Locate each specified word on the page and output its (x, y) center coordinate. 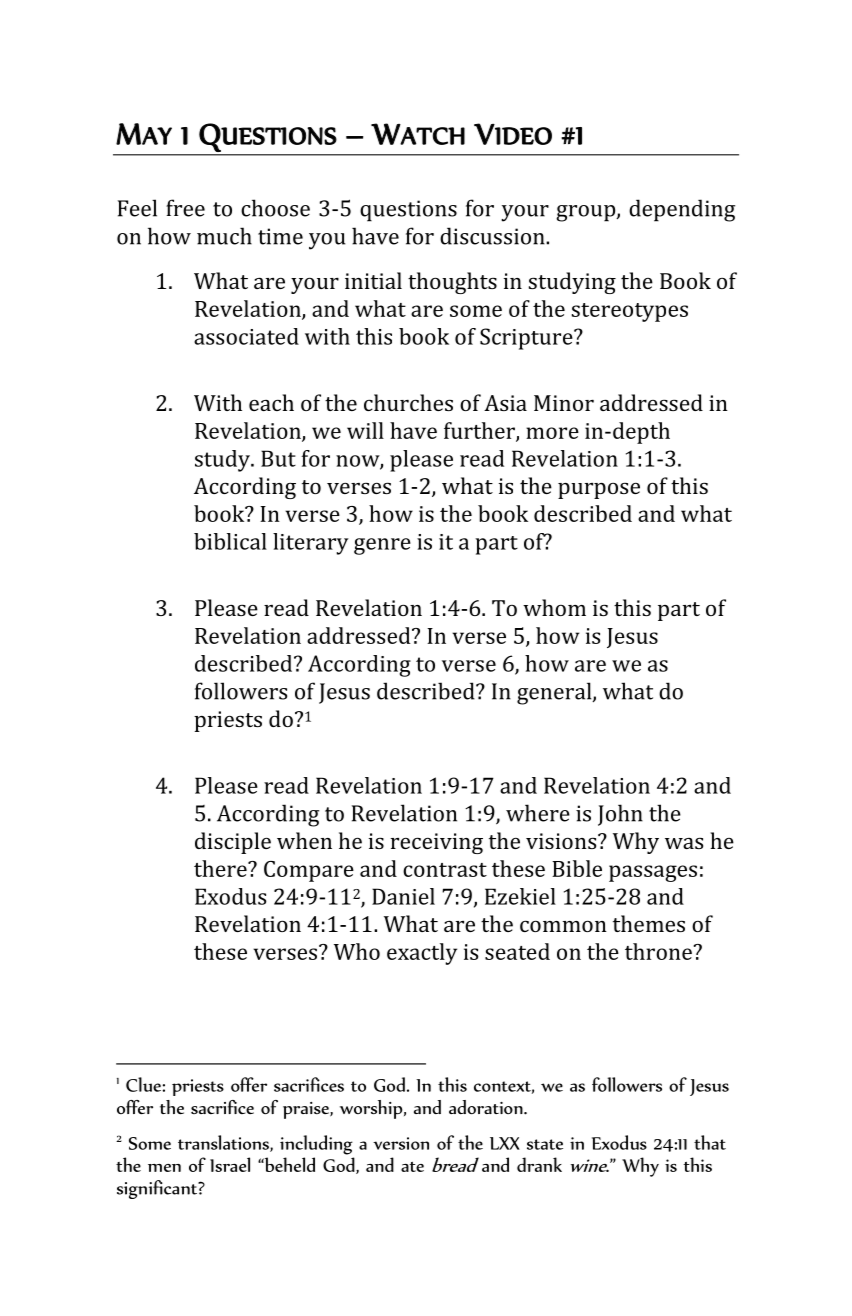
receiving (437, 843)
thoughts (452, 283)
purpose (599, 491)
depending (682, 210)
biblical (230, 541)
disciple (233, 843)
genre (382, 546)
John (620, 815)
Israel (230, 1164)
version (401, 1143)
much (224, 236)
